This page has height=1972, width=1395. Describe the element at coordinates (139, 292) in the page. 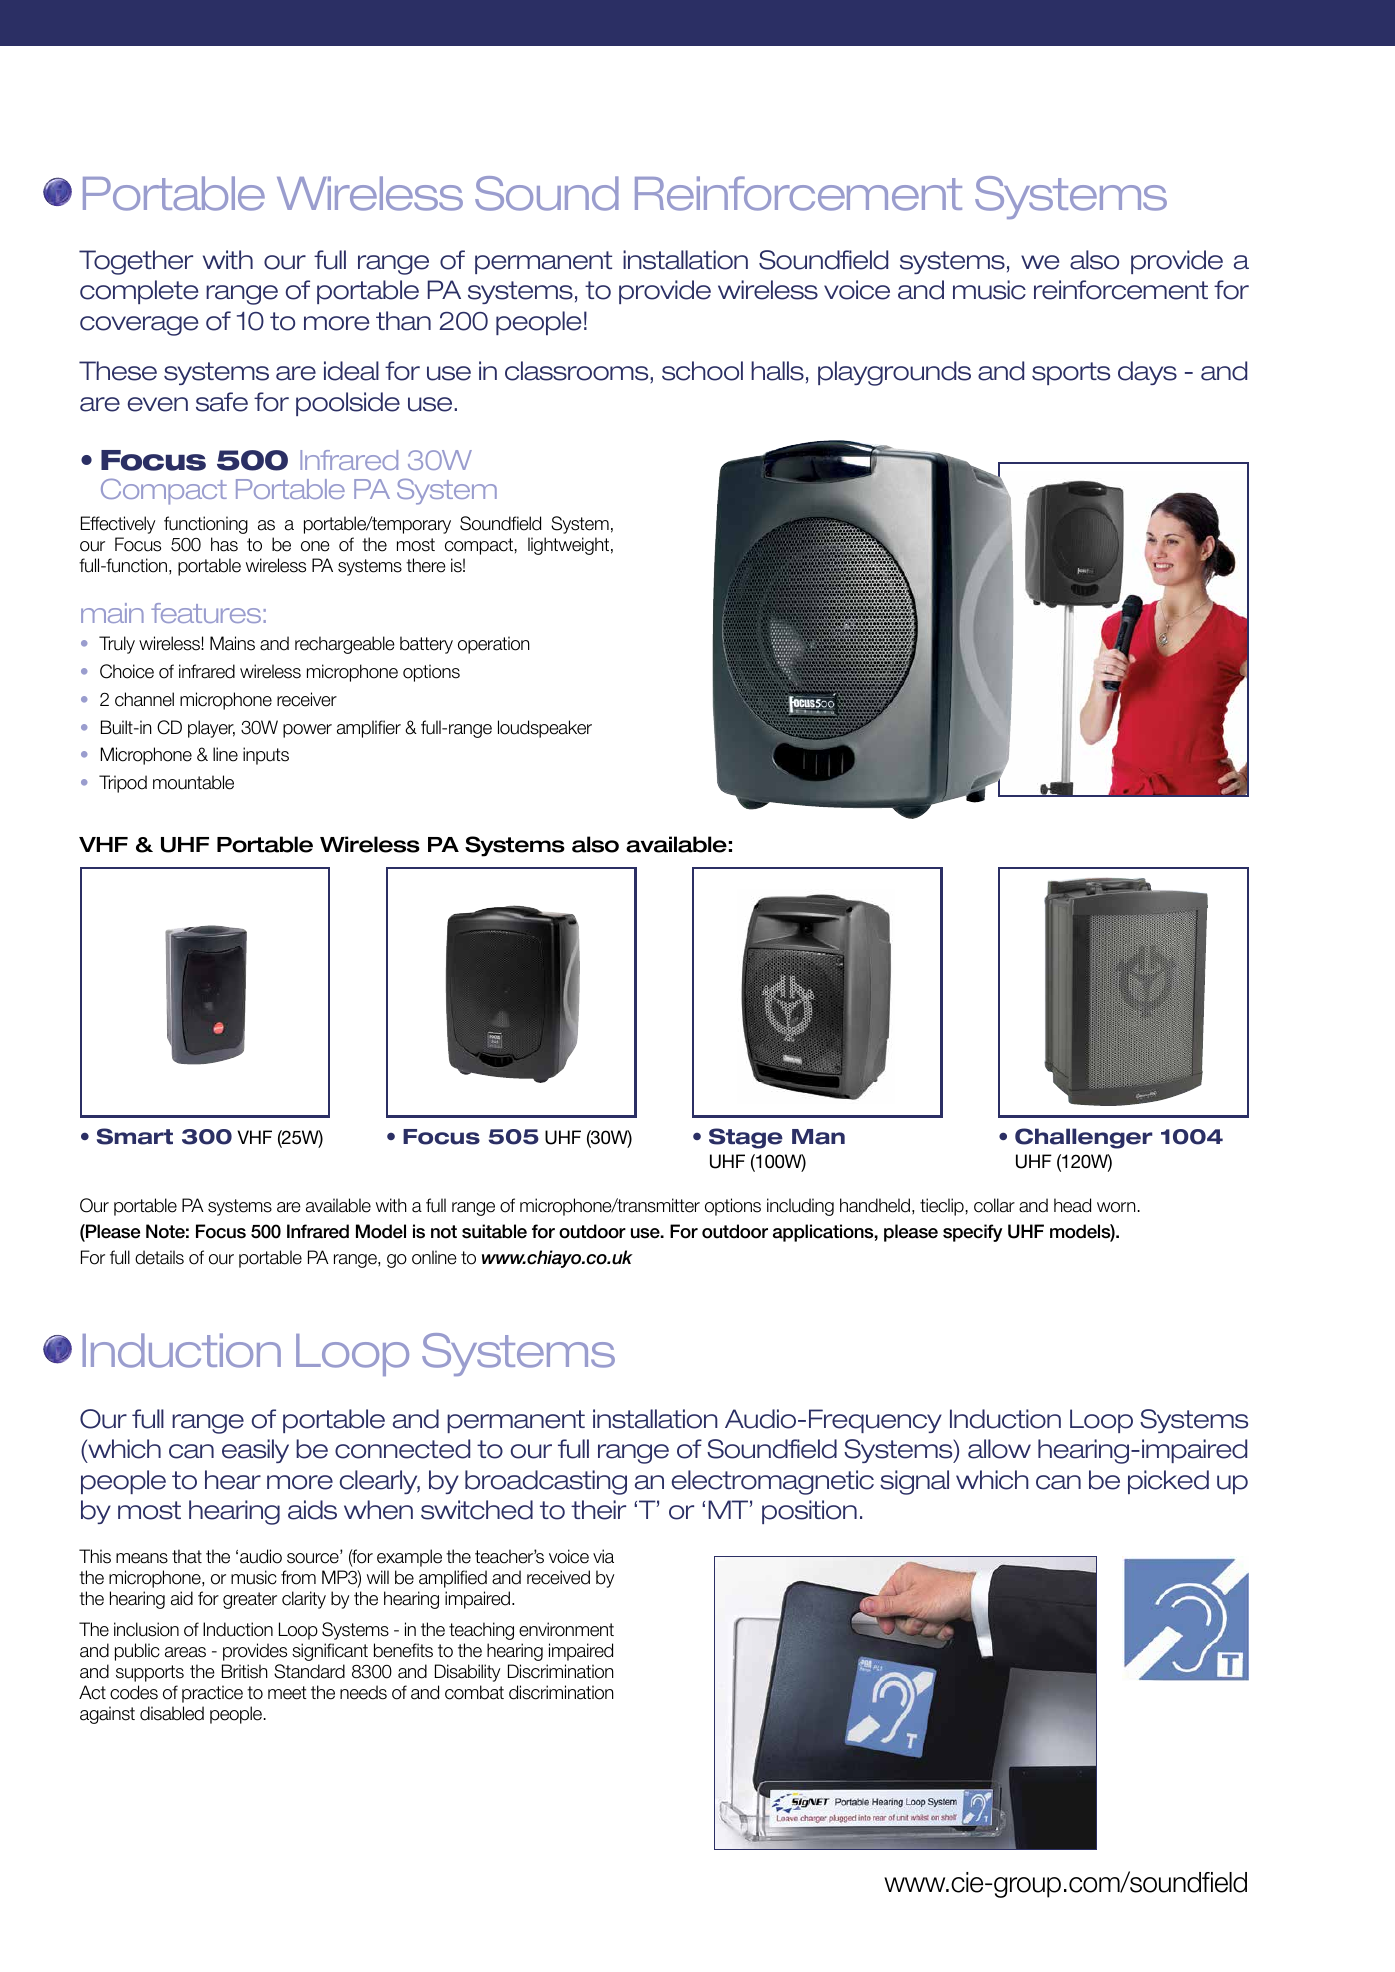

I see `complete` at that location.
